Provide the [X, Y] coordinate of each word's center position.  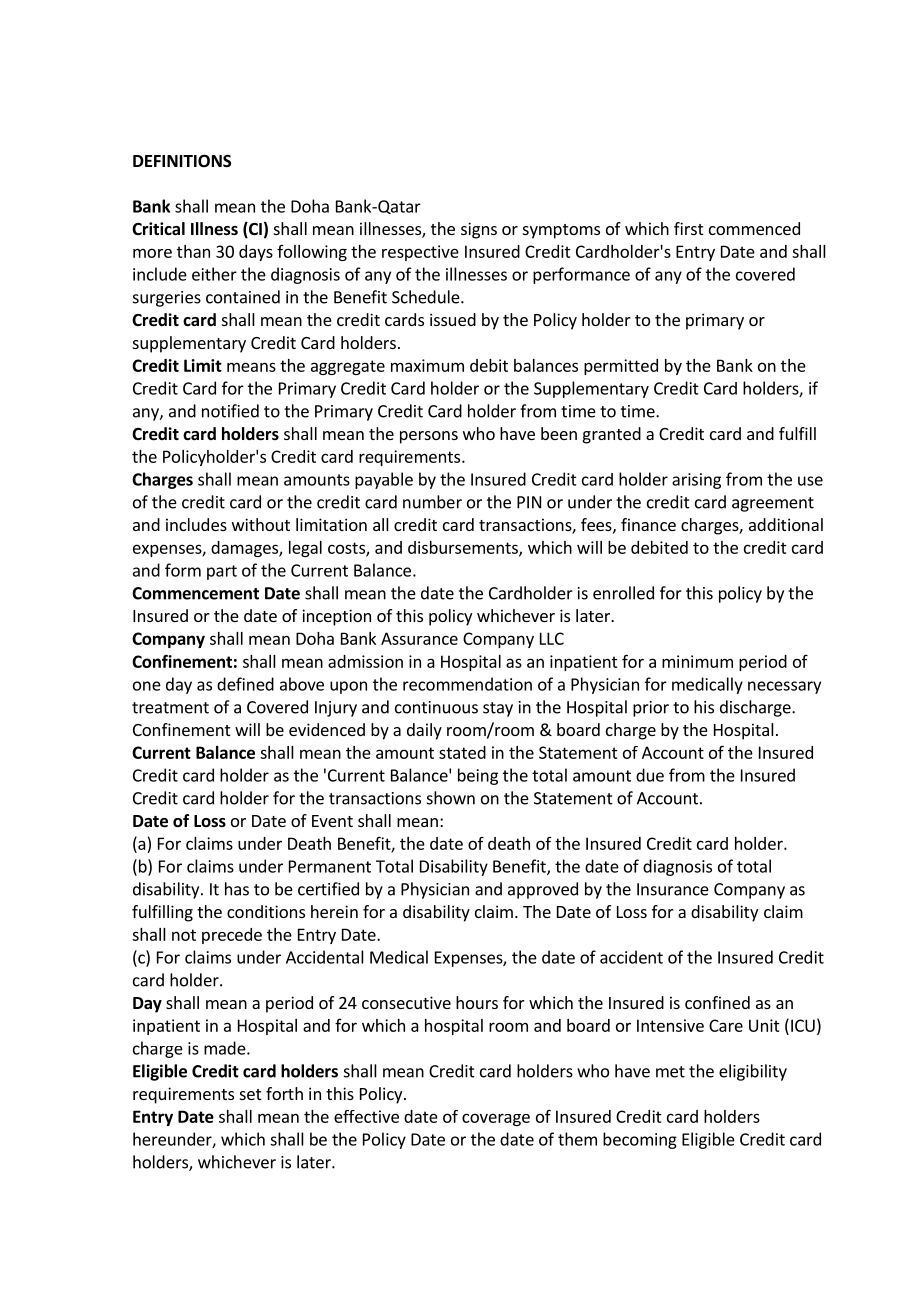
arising [696, 481]
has [237, 889]
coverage [496, 1119]
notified [230, 411]
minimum [697, 661]
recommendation [467, 684]
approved [543, 890]
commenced [754, 228]
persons [429, 437]
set [250, 1094]
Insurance [673, 889]
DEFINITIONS [182, 161]
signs [479, 230]
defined [245, 684]
